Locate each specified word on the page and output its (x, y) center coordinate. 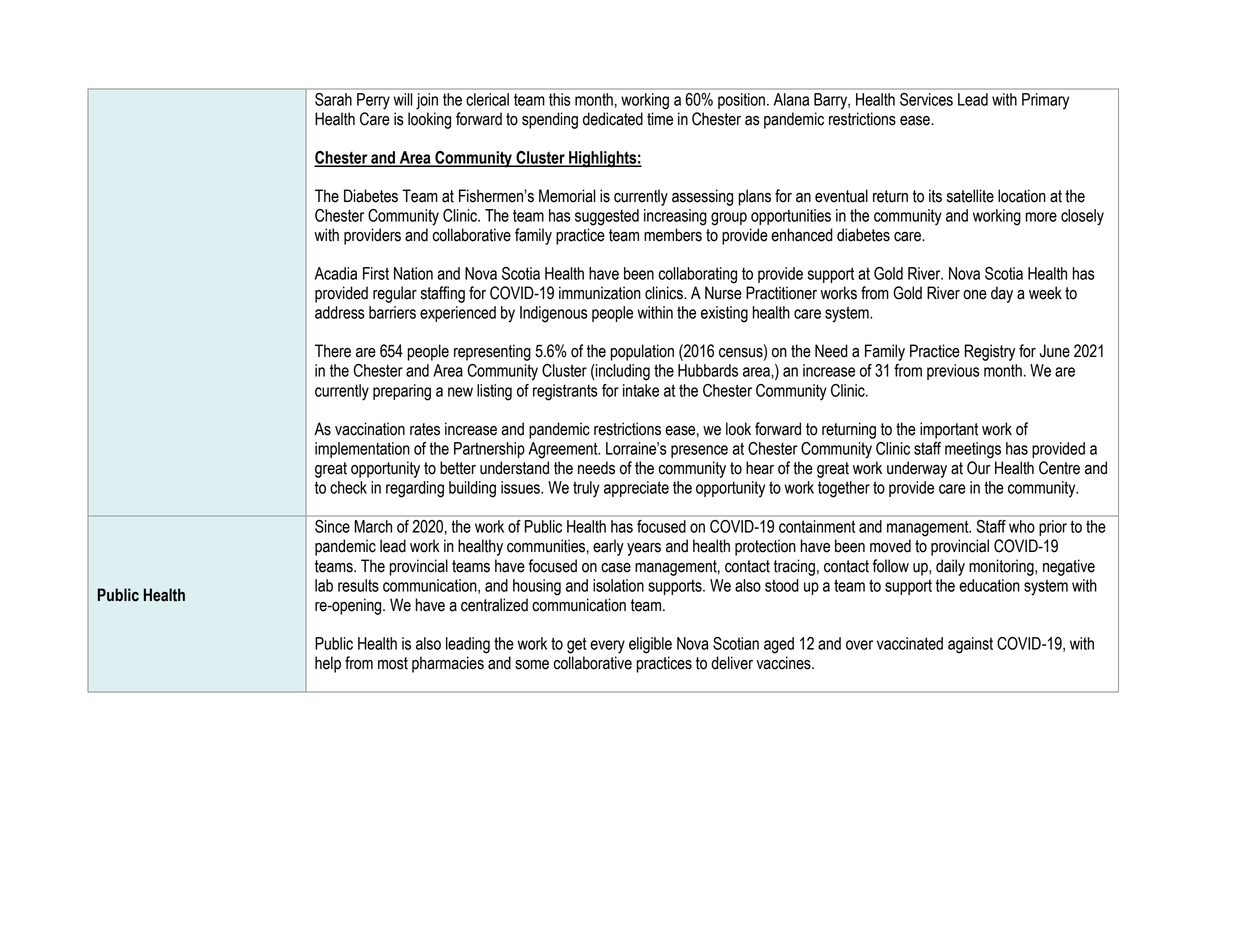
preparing (402, 392)
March (373, 526)
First (376, 273)
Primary (1045, 101)
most (393, 663)
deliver (732, 663)
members (673, 235)
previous (953, 372)
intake (641, 390)
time (660, 119)
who (1022, 526)
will (403, 99)
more (1041, 217)
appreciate (636, 489)
